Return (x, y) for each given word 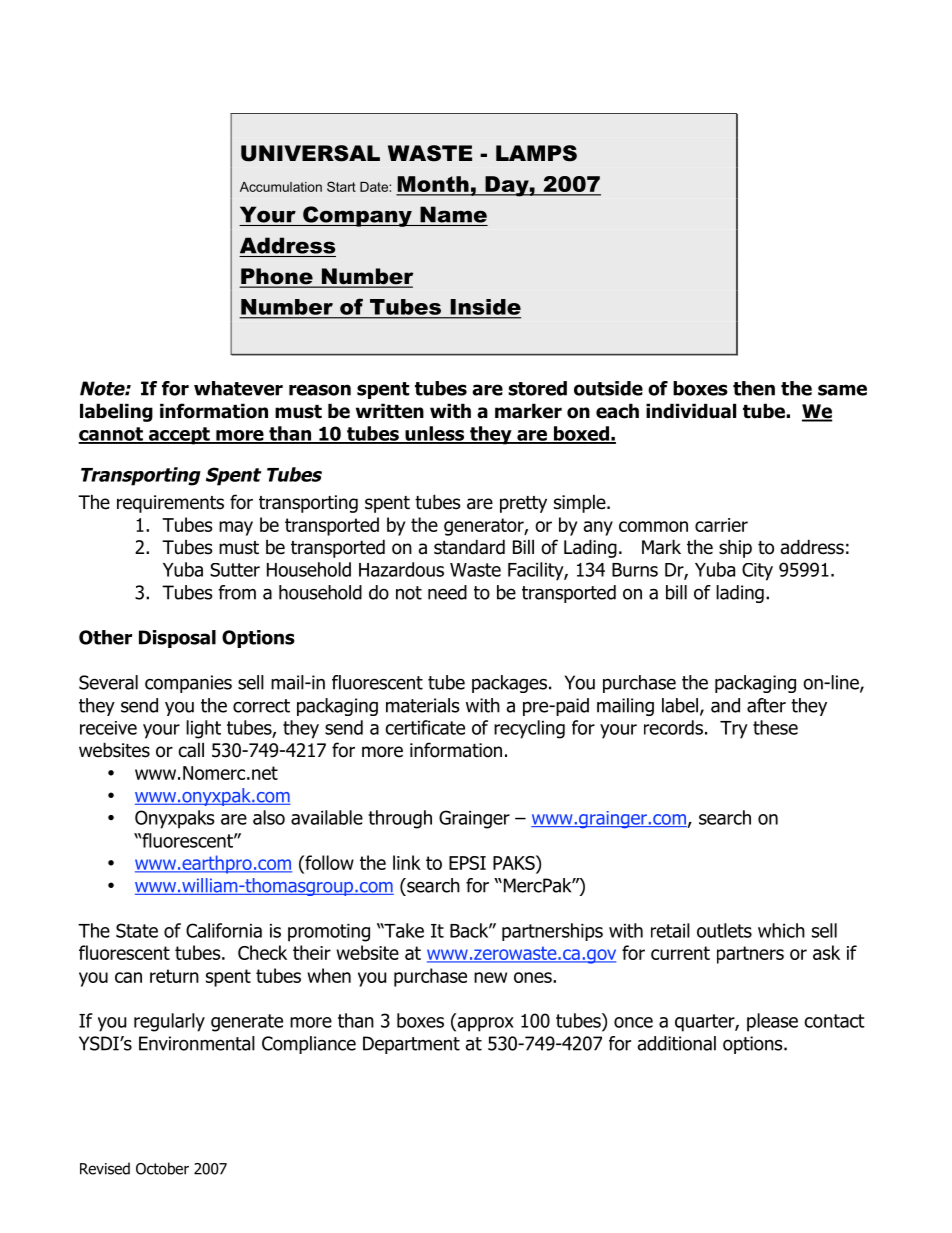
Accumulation (281, 187)
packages (509, 684)
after (766, 705)
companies (188, 684)
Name (453, 214)
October (162, 1168)
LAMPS (536, 153)
